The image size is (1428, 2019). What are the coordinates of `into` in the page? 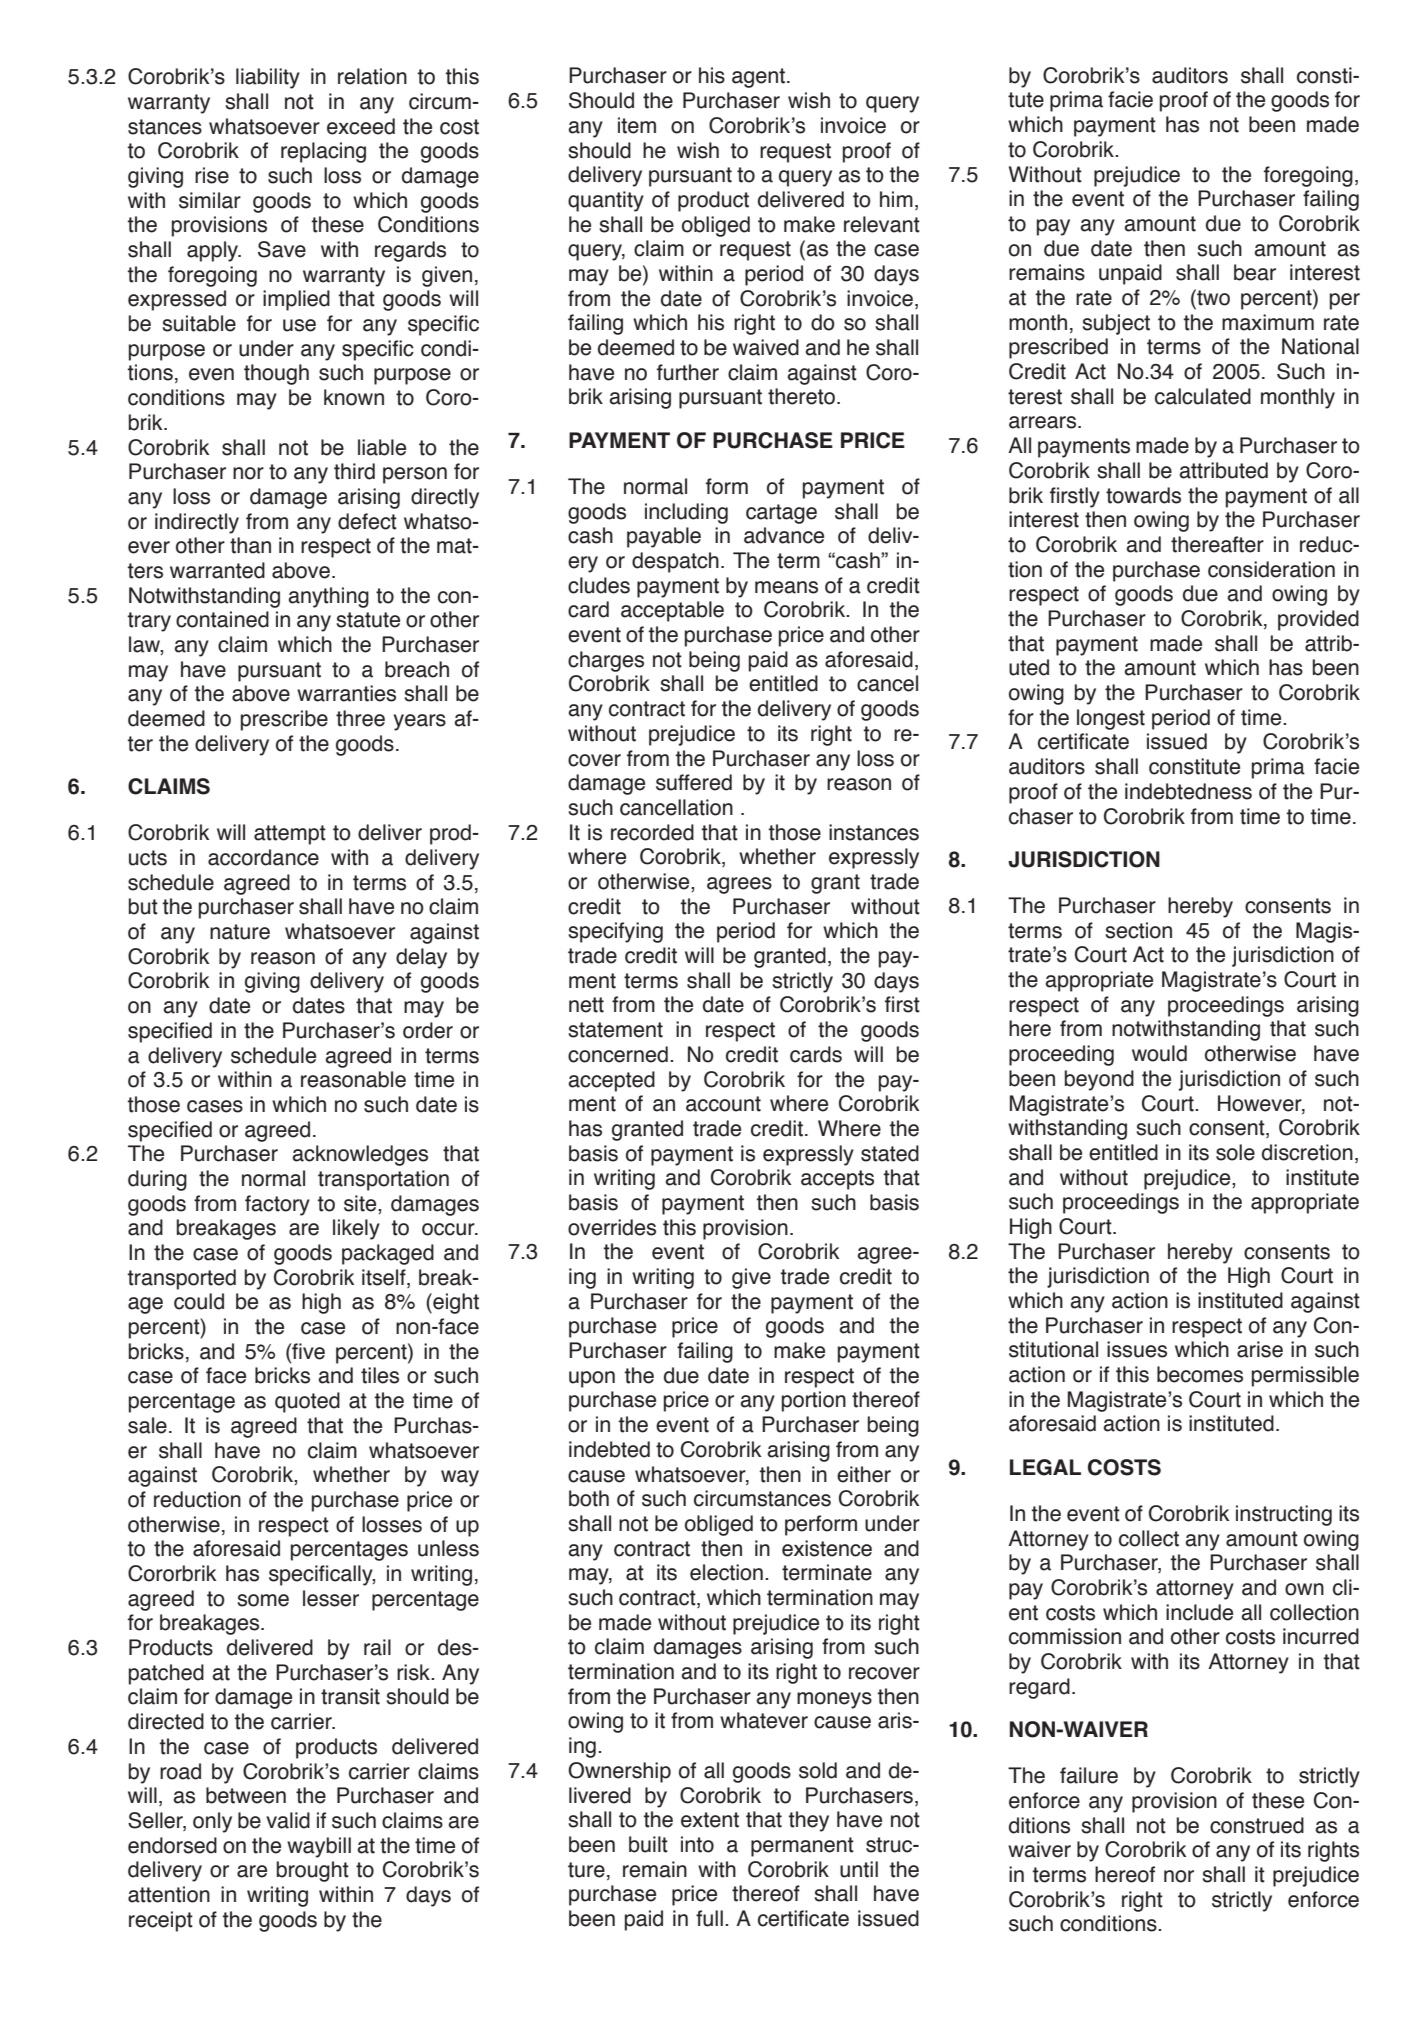 It's located at (697, 1844).
